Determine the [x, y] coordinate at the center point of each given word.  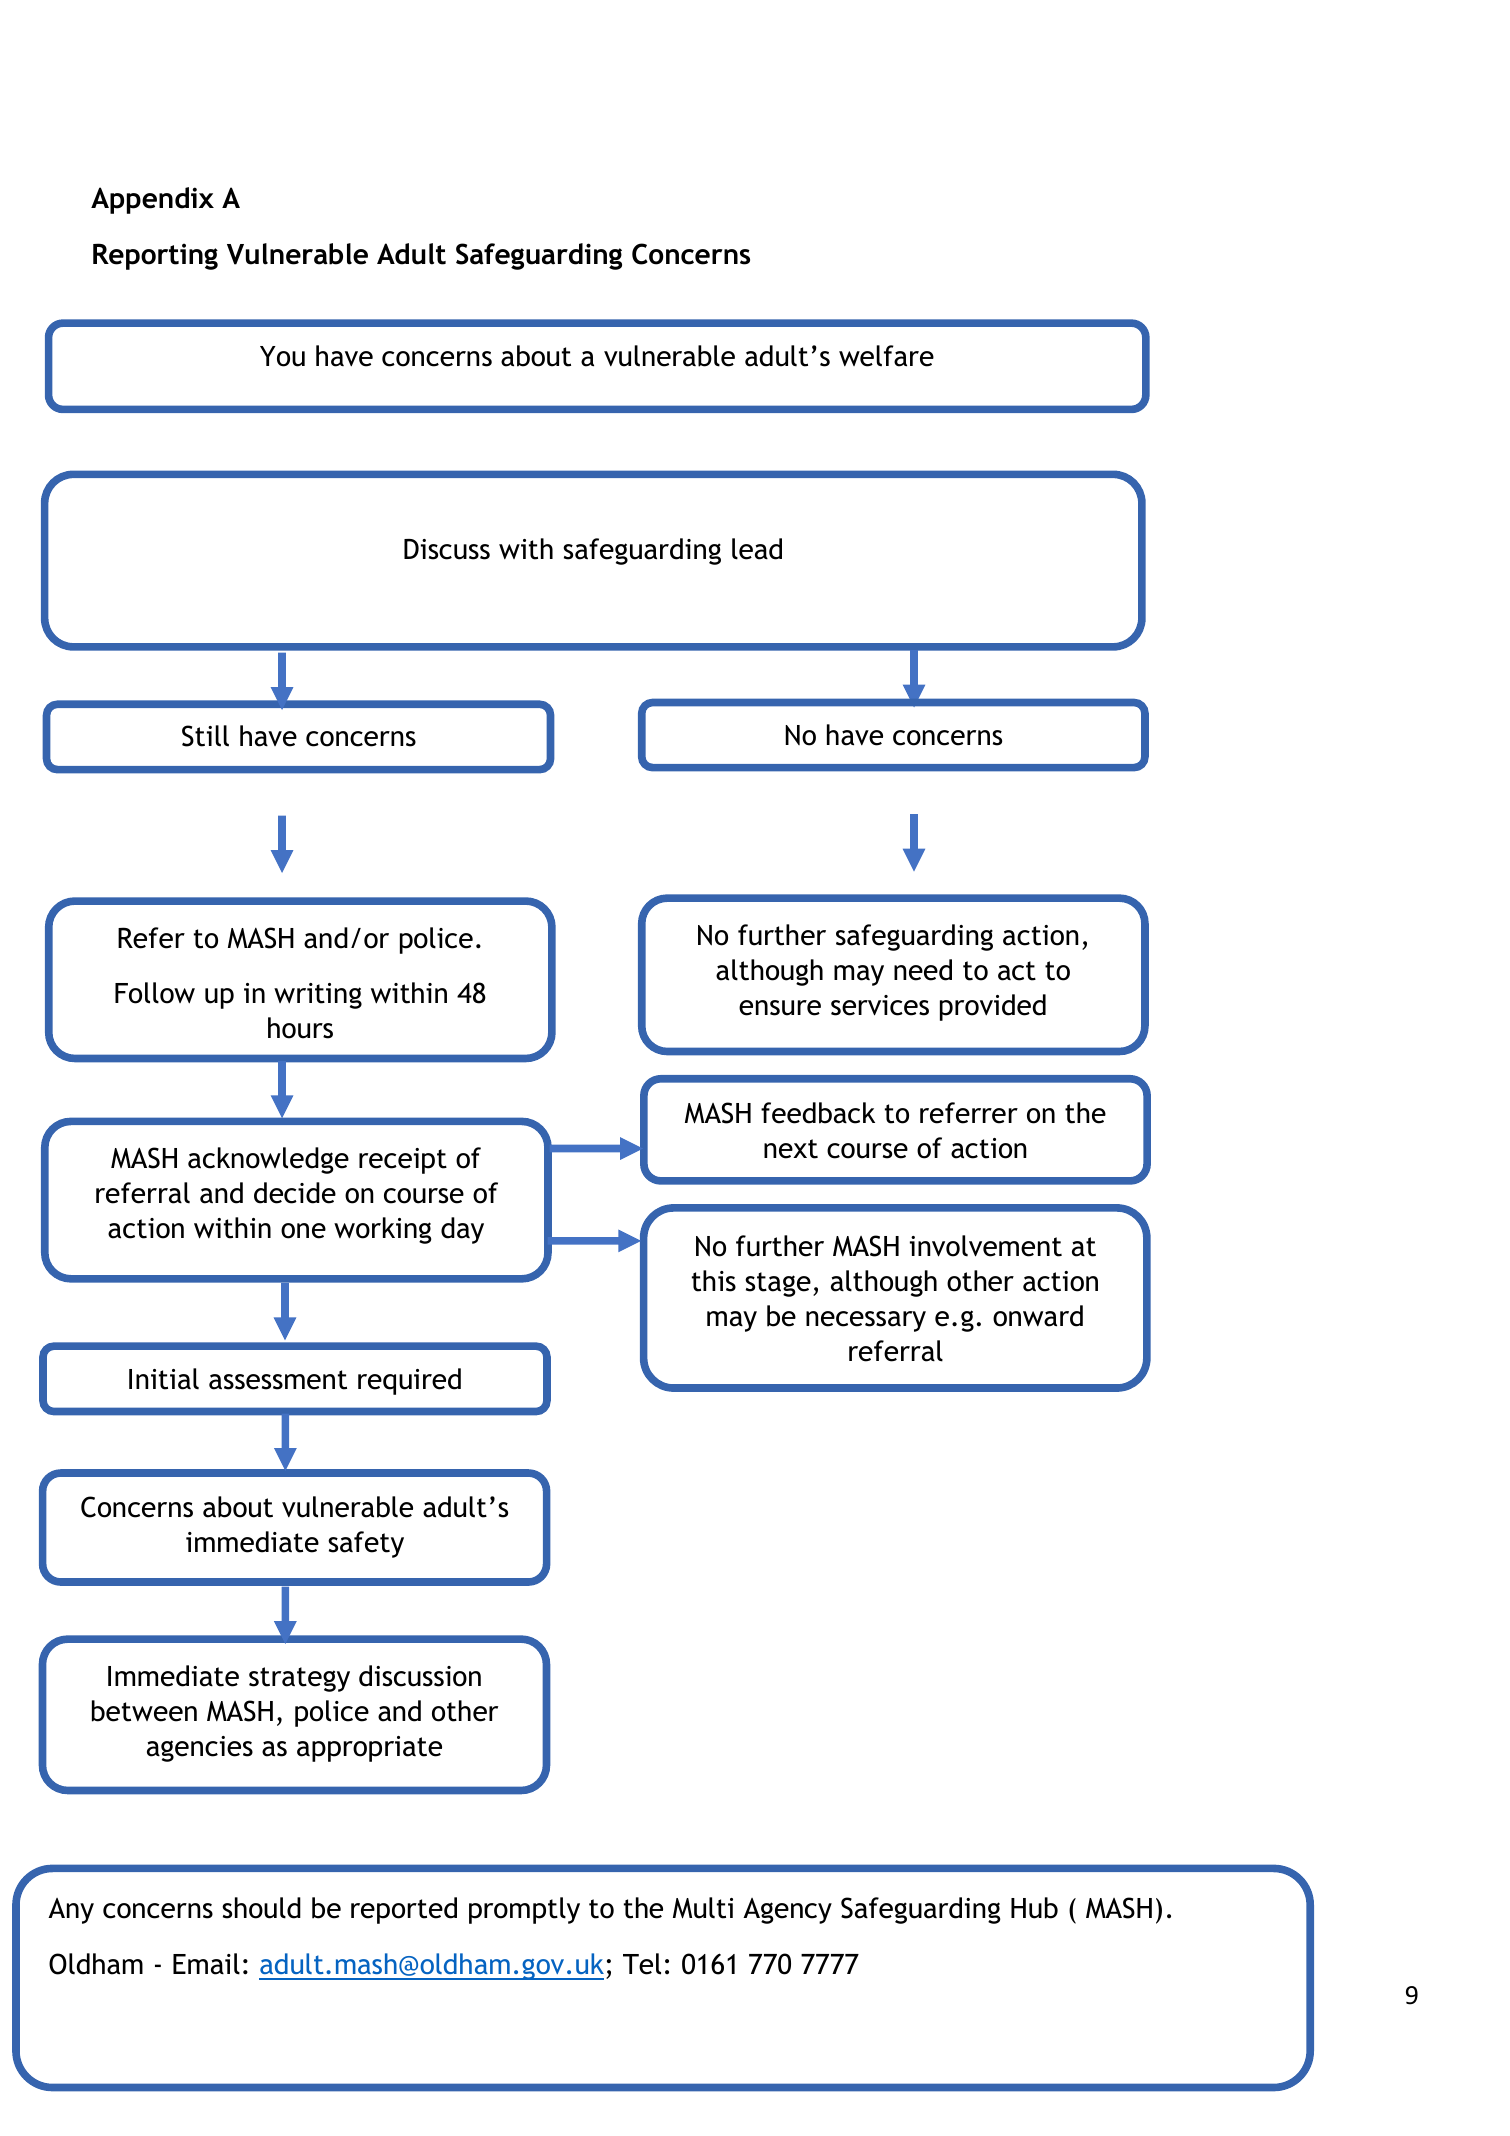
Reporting [155, 256]
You [282, 356]
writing [318, 996]
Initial [164, 1379]
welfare [886, 356]
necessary [866, 1321]
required [409, 1381]
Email [206, 1964]
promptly [524, 1910]
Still [205, 736]
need [923, 970]
